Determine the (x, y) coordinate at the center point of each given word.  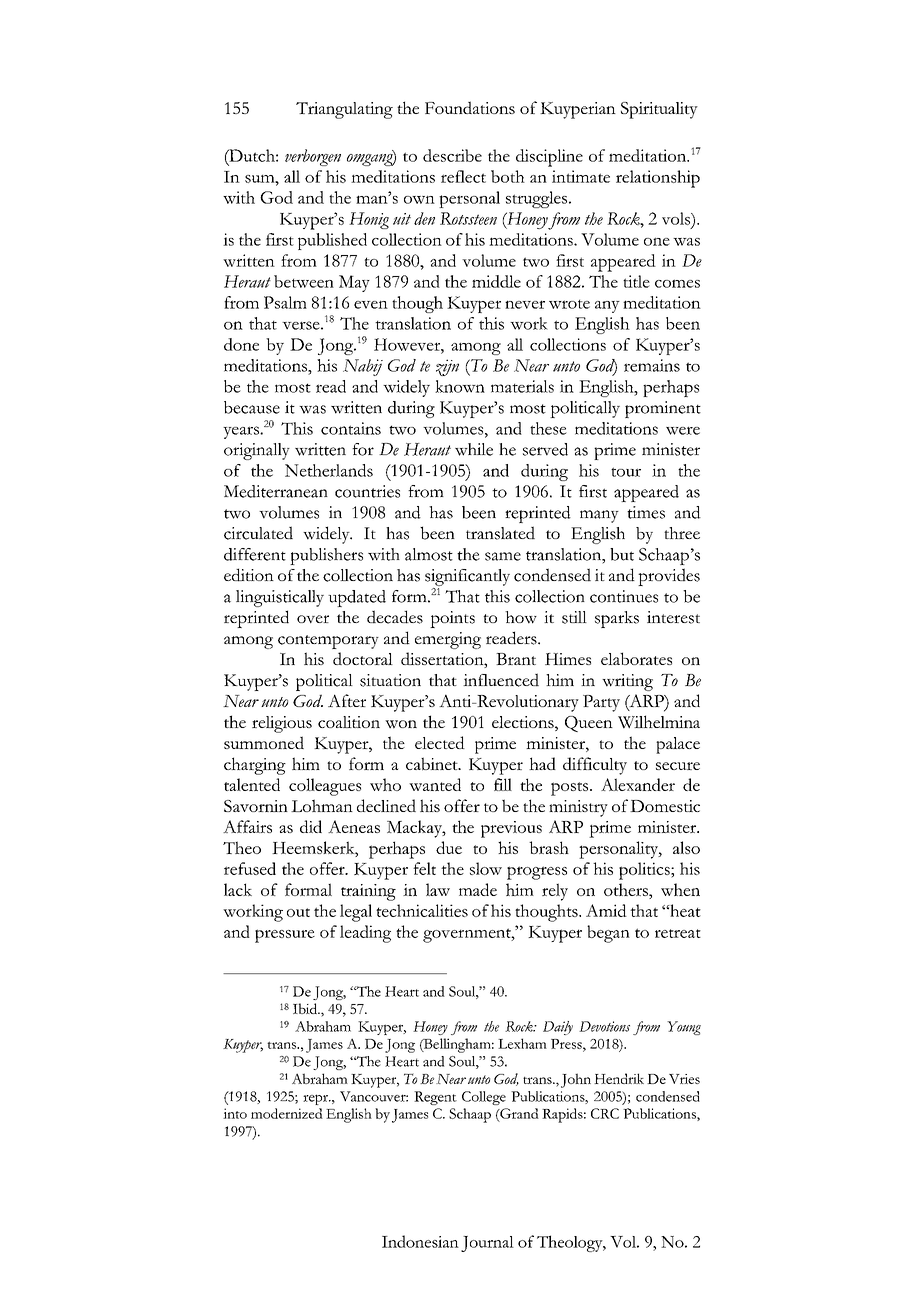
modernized (287, 1113)
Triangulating (344, 110)
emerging (448, 640)
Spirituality (659, 110)
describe (452, 155)
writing (627, 682)
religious (282, 724)
